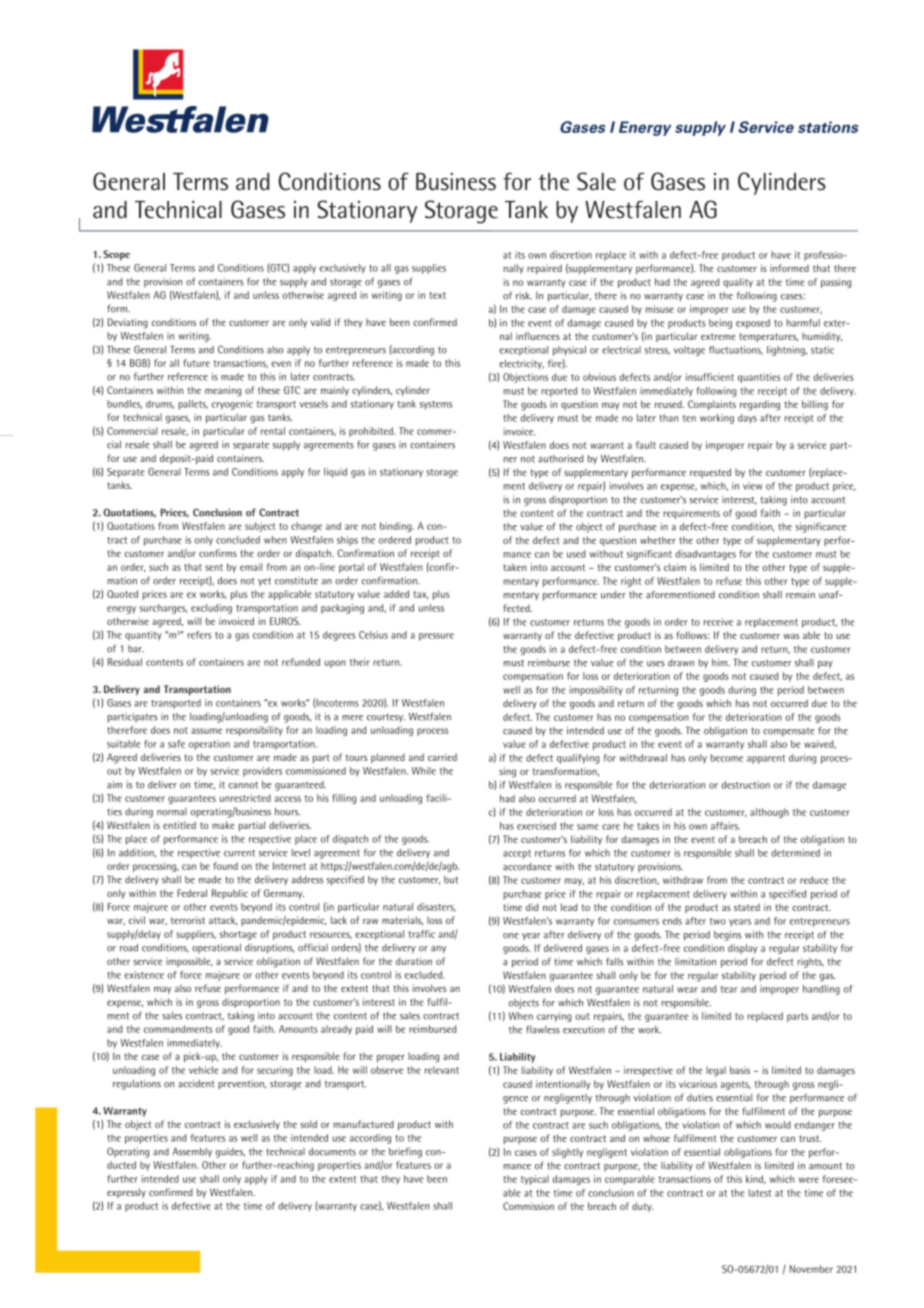  Describe the element at coordinates (189, 962) in the page. I see `impossible` at that location.
